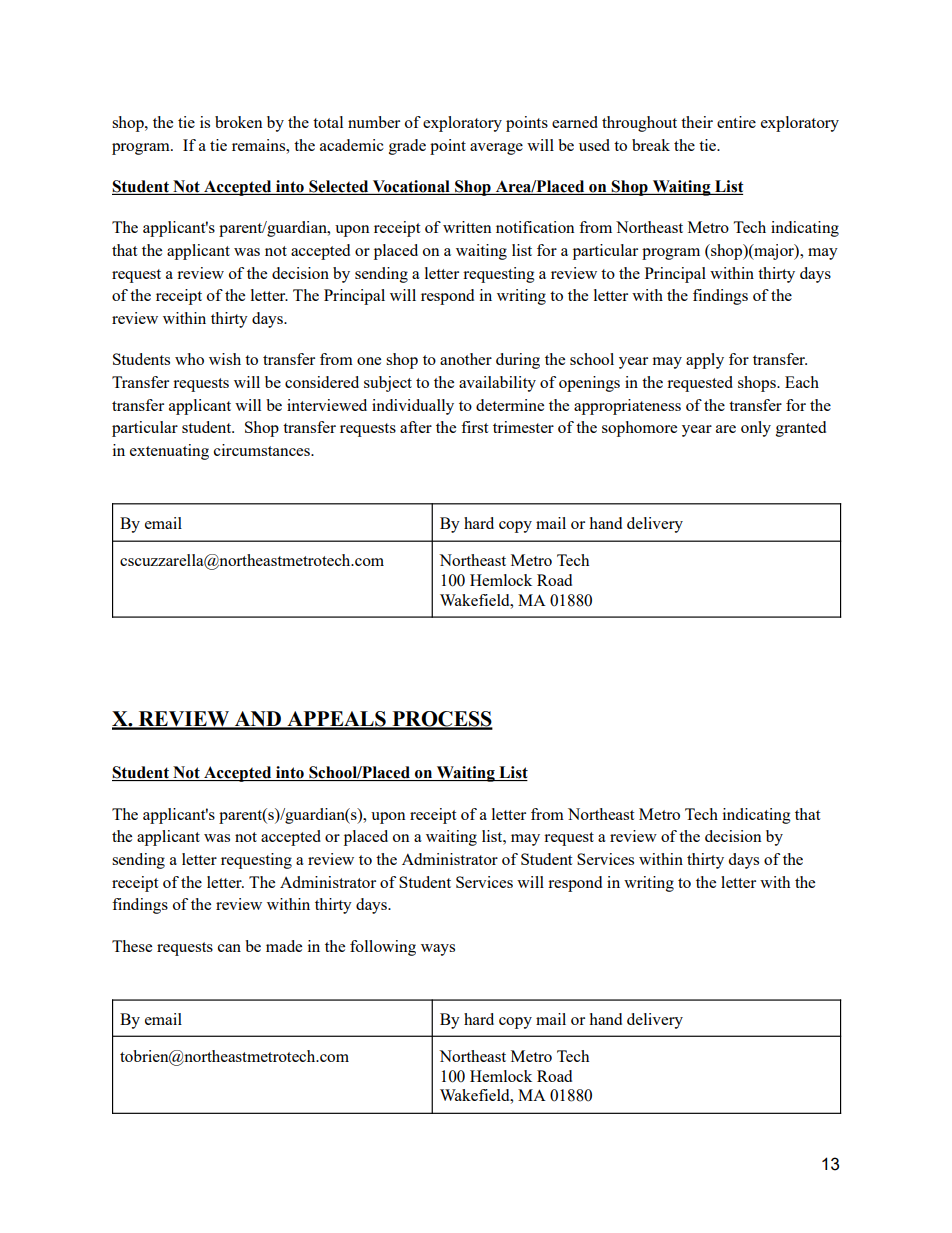 Image resolution: width=952 pixels, height=1233 pixels. What do you see at coordinates (474, 427) in the screenshot?
I see `first` at bounding box center [474, 427].
